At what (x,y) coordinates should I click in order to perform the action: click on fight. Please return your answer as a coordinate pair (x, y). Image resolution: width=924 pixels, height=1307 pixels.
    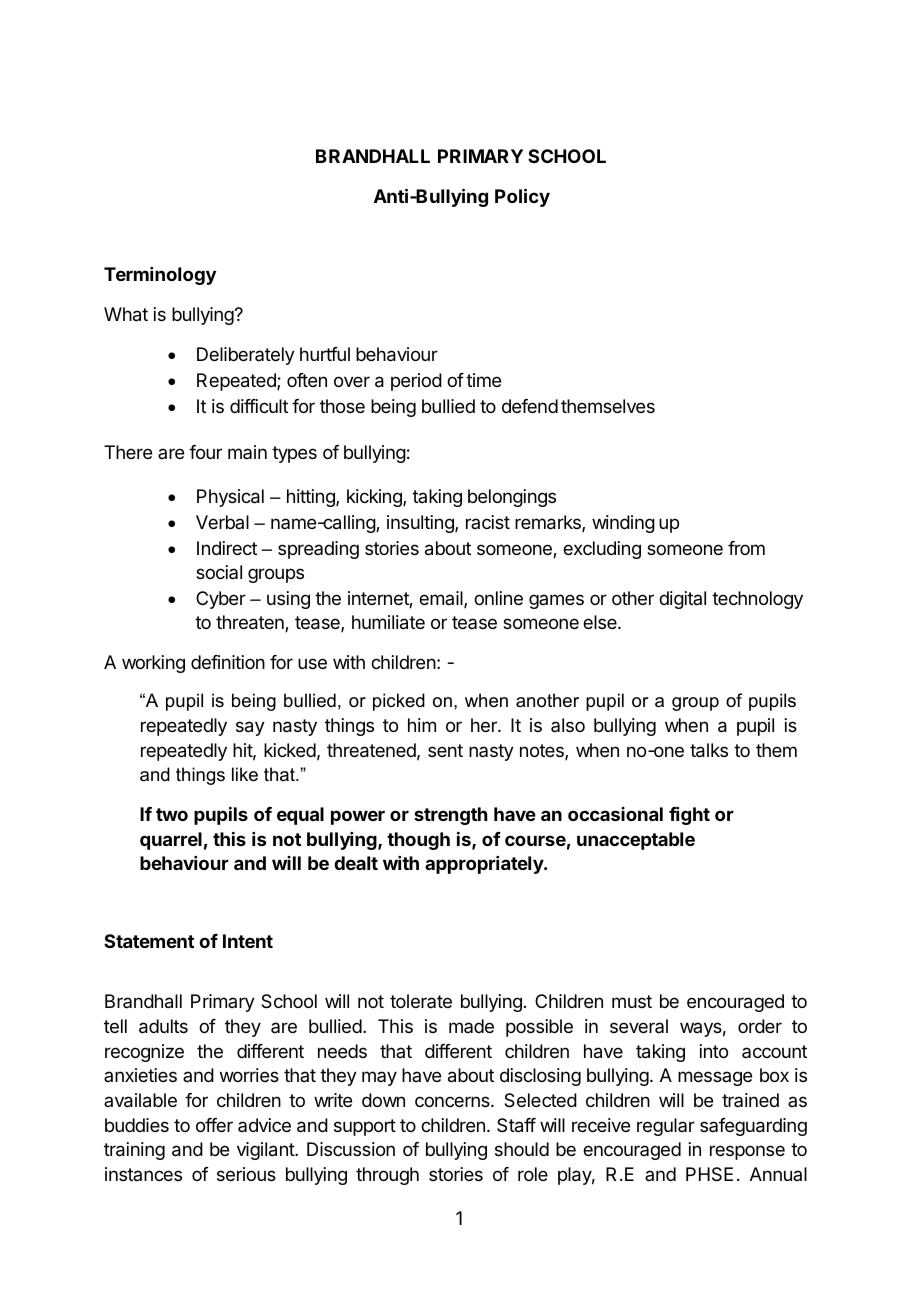
    Looking at the image, I should click on (689, 816).
